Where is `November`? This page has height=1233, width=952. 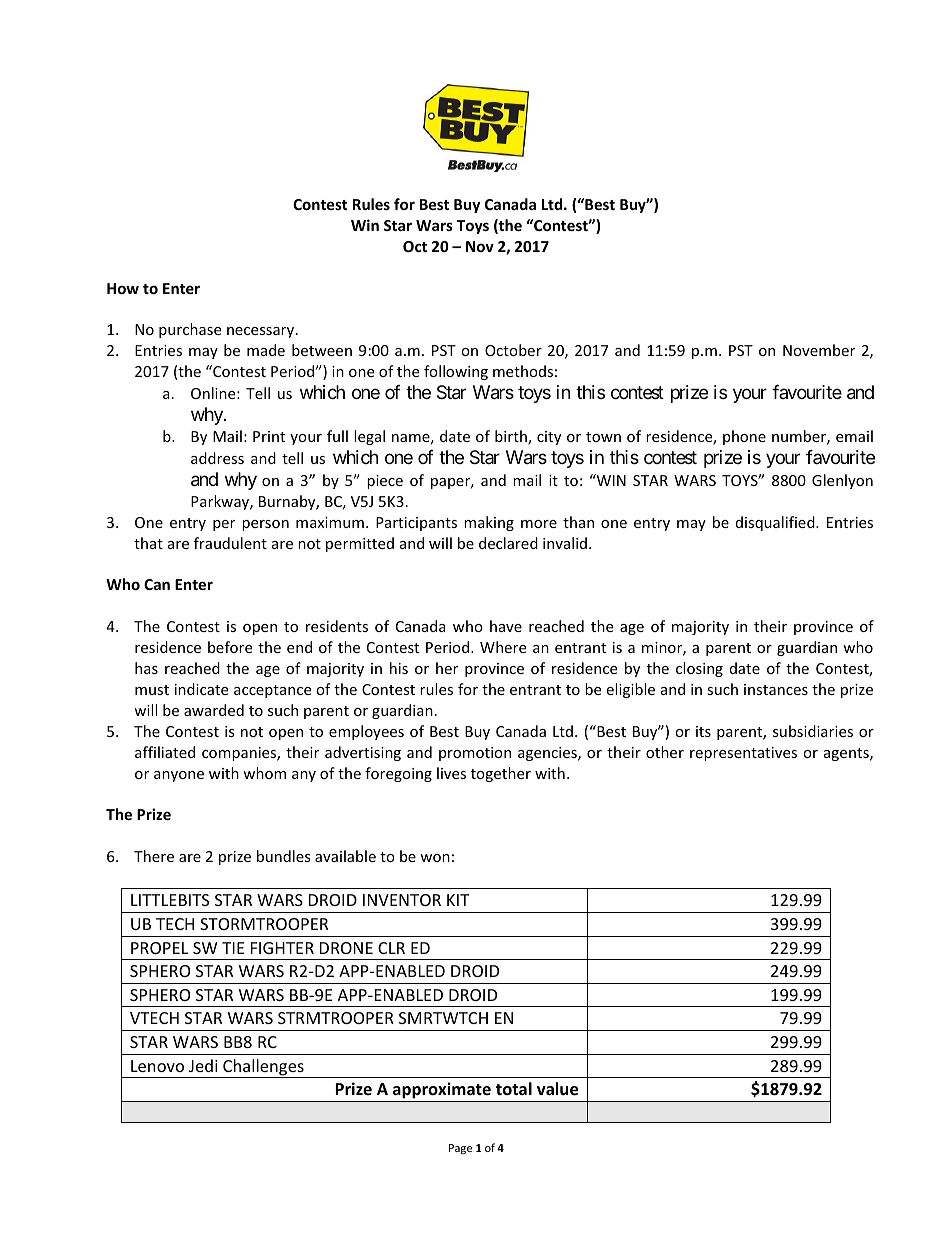 November is located at coordinates (819, 350).
